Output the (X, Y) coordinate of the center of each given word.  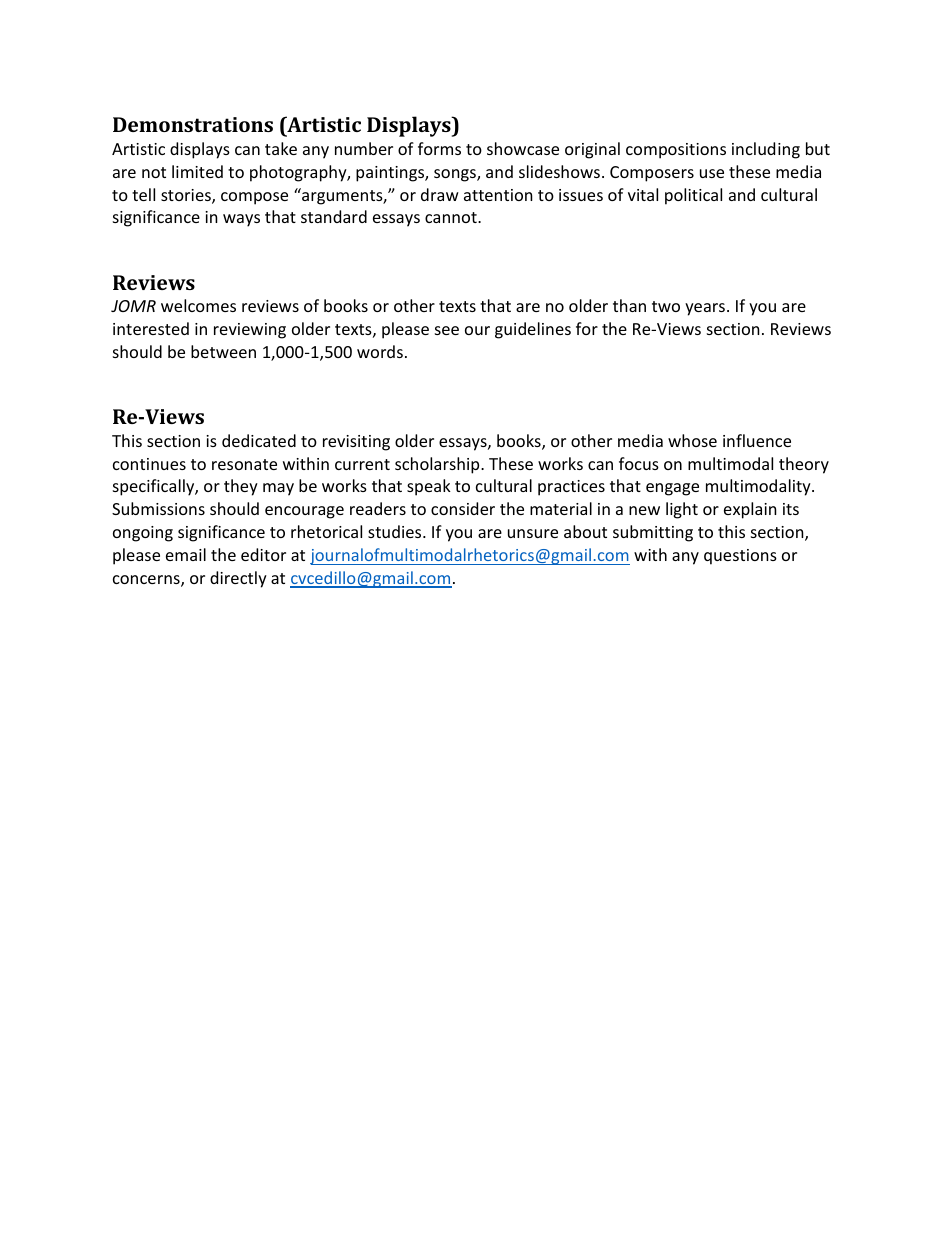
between (223, 351)
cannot (452, 217)
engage (672, 489)
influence (757, 440)
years (706, 309)
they (241, 487)
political (693, 196)
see (447, 330)
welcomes (198, 305)
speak (429, 487)
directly (238, 579)
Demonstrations (193, 124)
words (380, 351)
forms (439, 148)
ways (241, 220)
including (766, 150)
